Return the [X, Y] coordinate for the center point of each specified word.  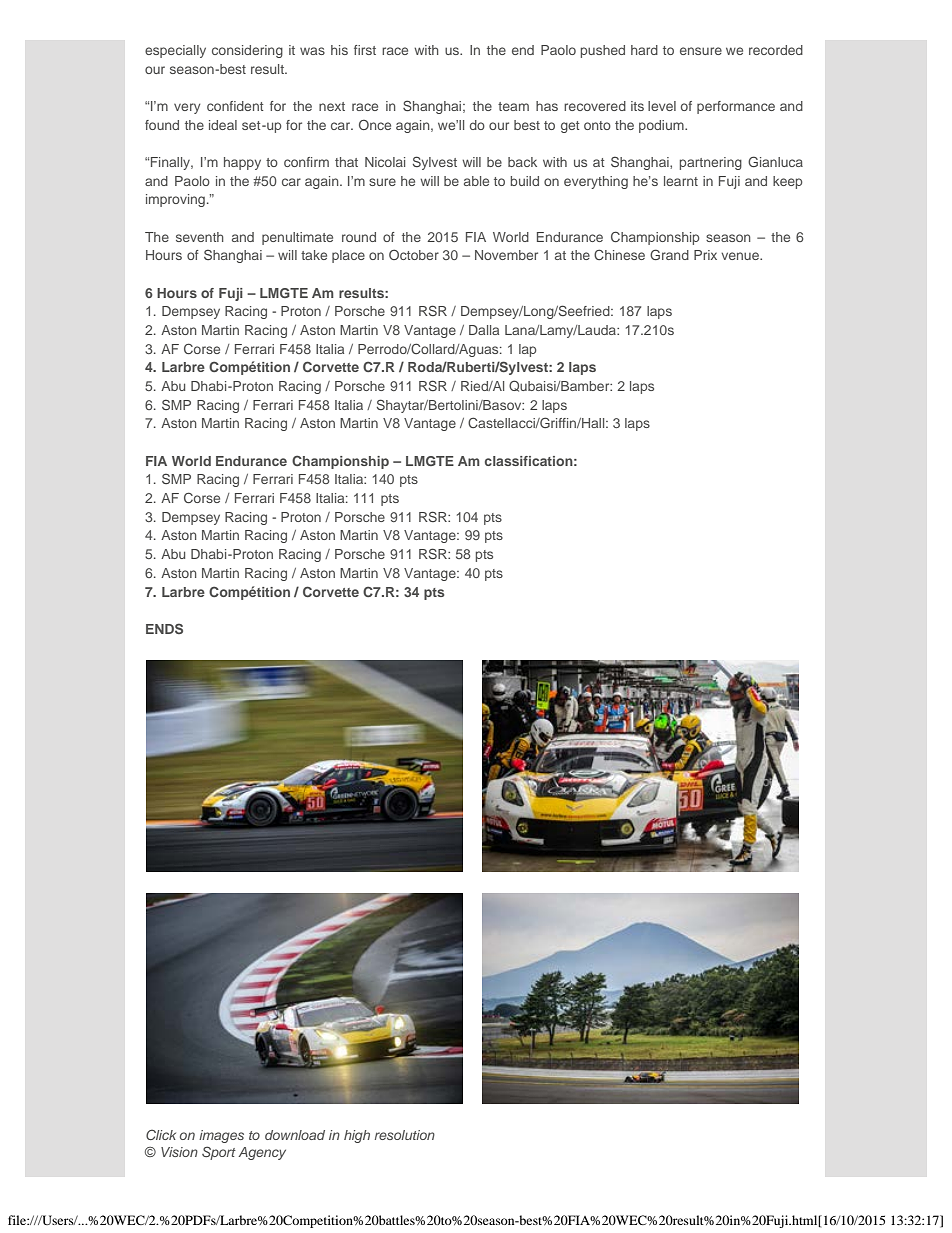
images [221, 1136]
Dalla [484, 330]
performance [736, 107]
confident [235, 106]
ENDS [164, 628]
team [513, 106]
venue [741, 256]
